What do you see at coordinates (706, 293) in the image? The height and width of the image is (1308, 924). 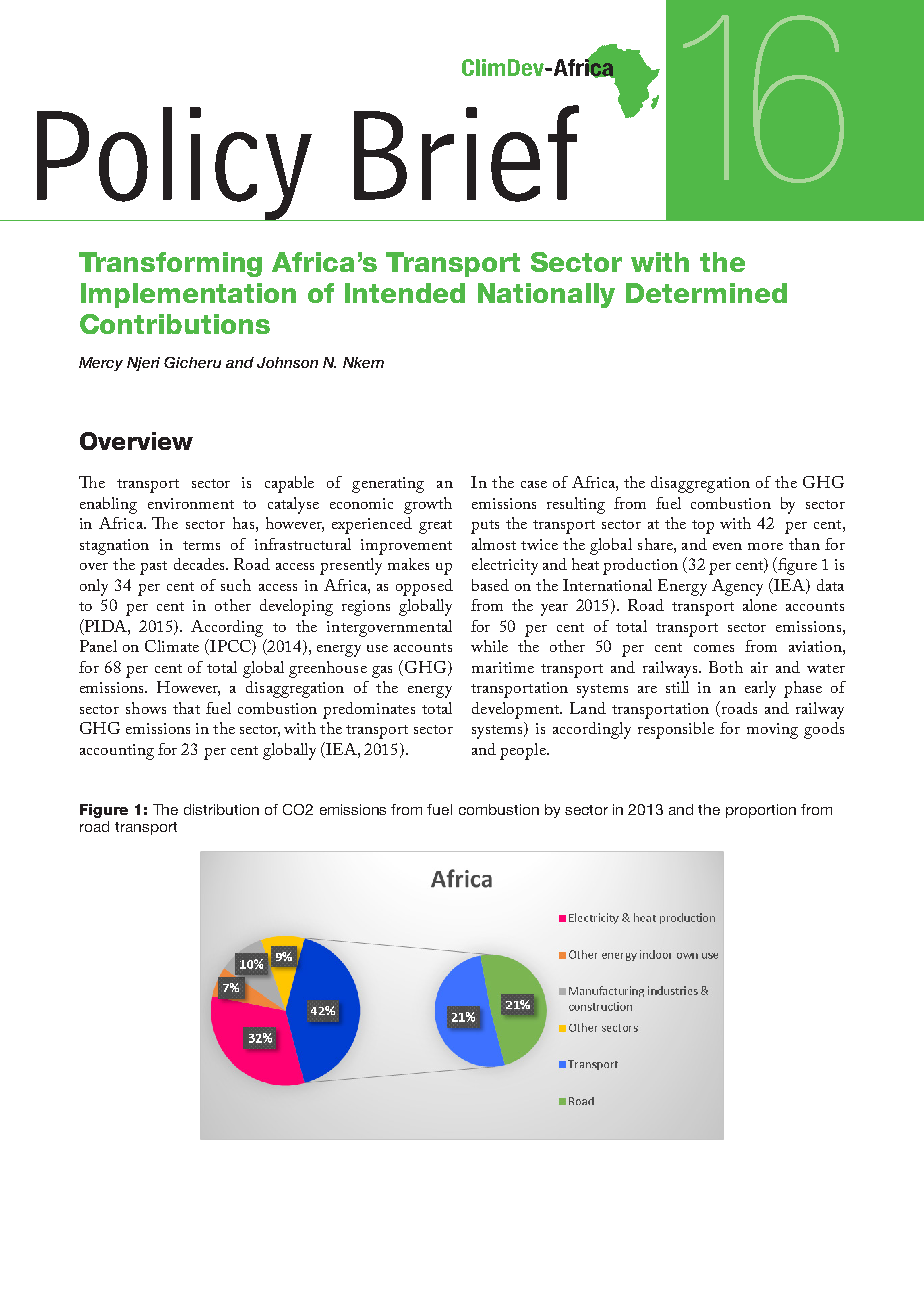 I see `Determined` at bounding box center [706, 293].
